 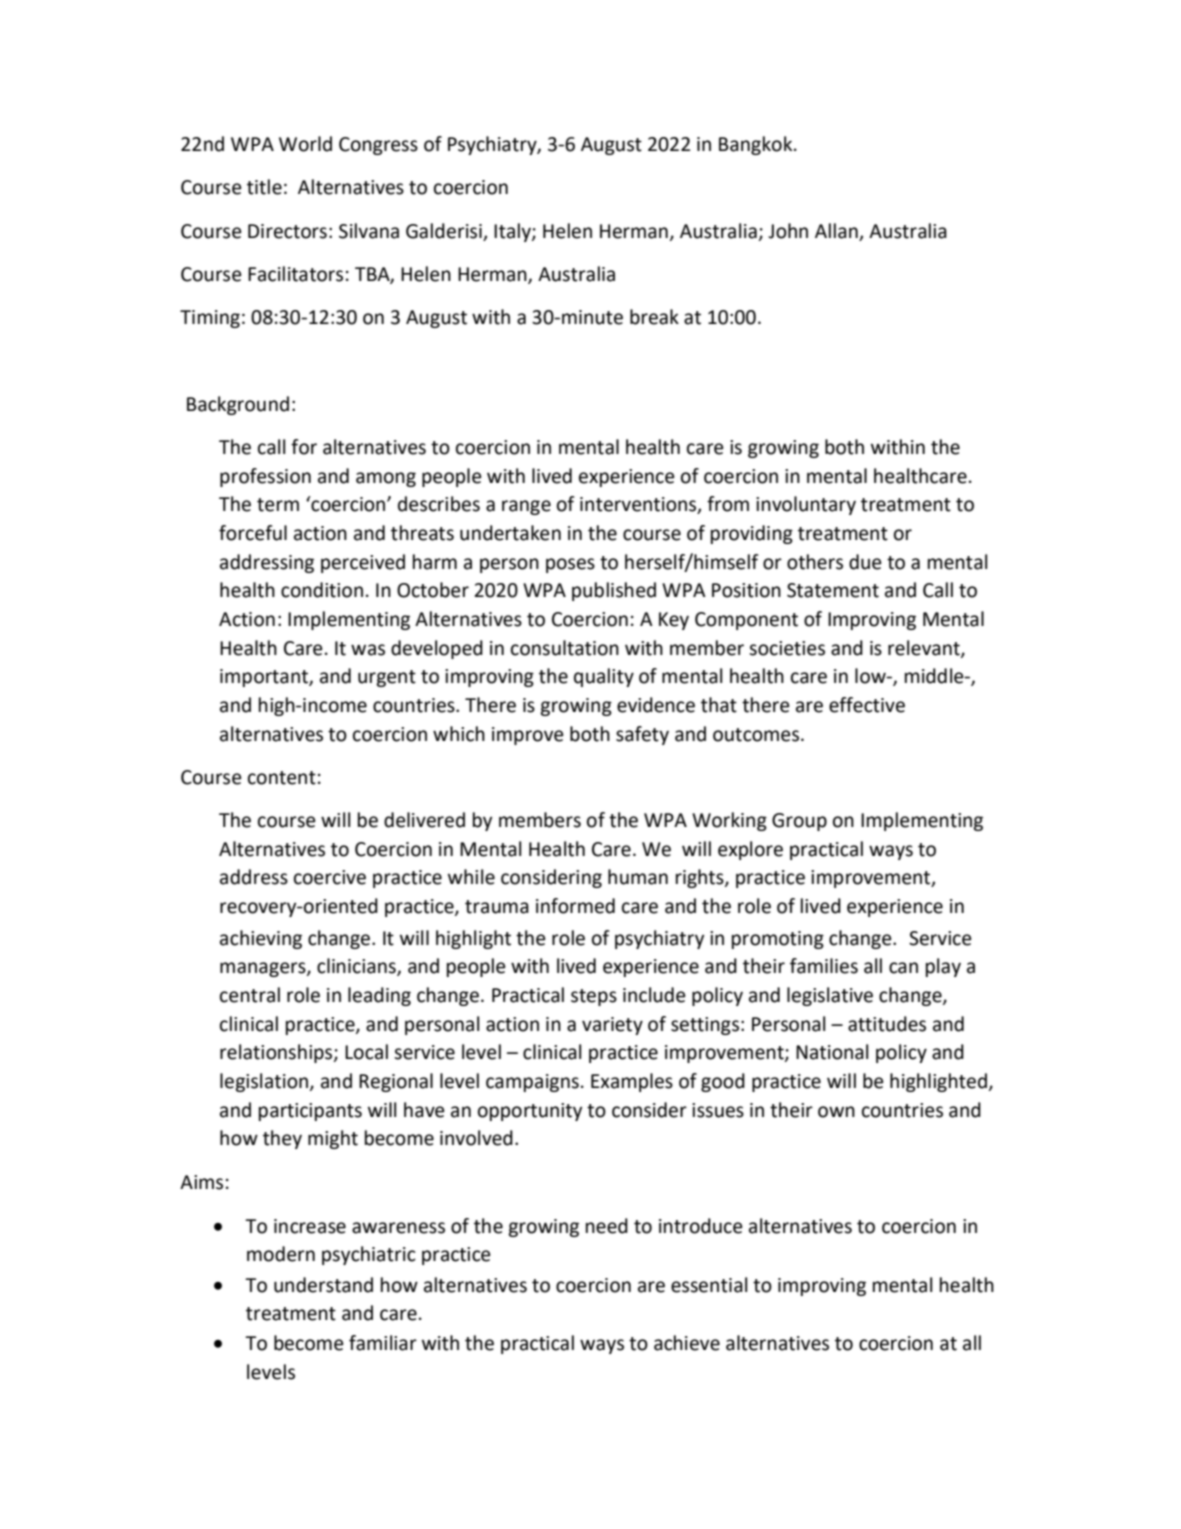 I want to click on understand, so click(x=323, y=1285).
